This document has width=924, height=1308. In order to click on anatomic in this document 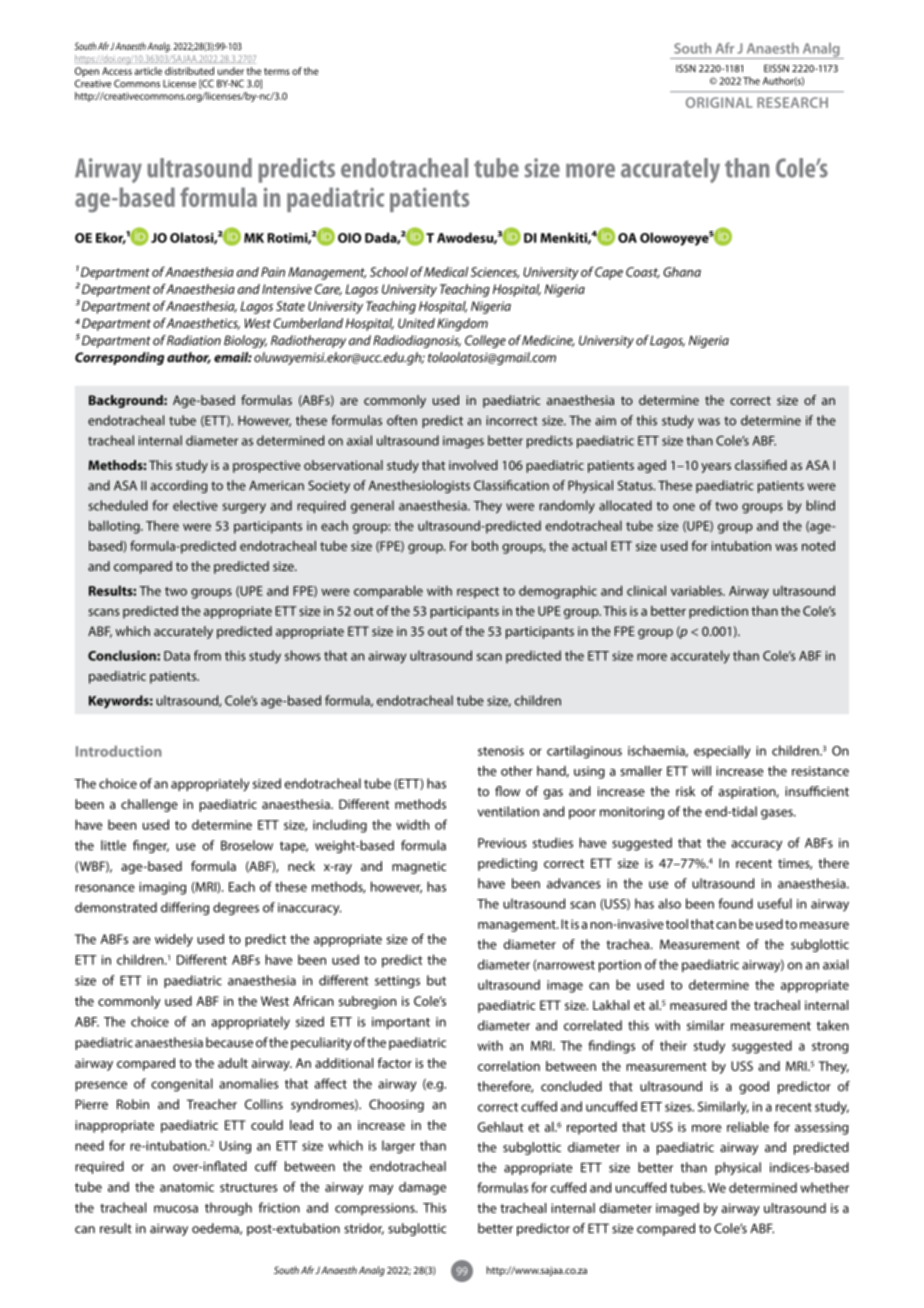, I will do `click(187, 1187)`.
